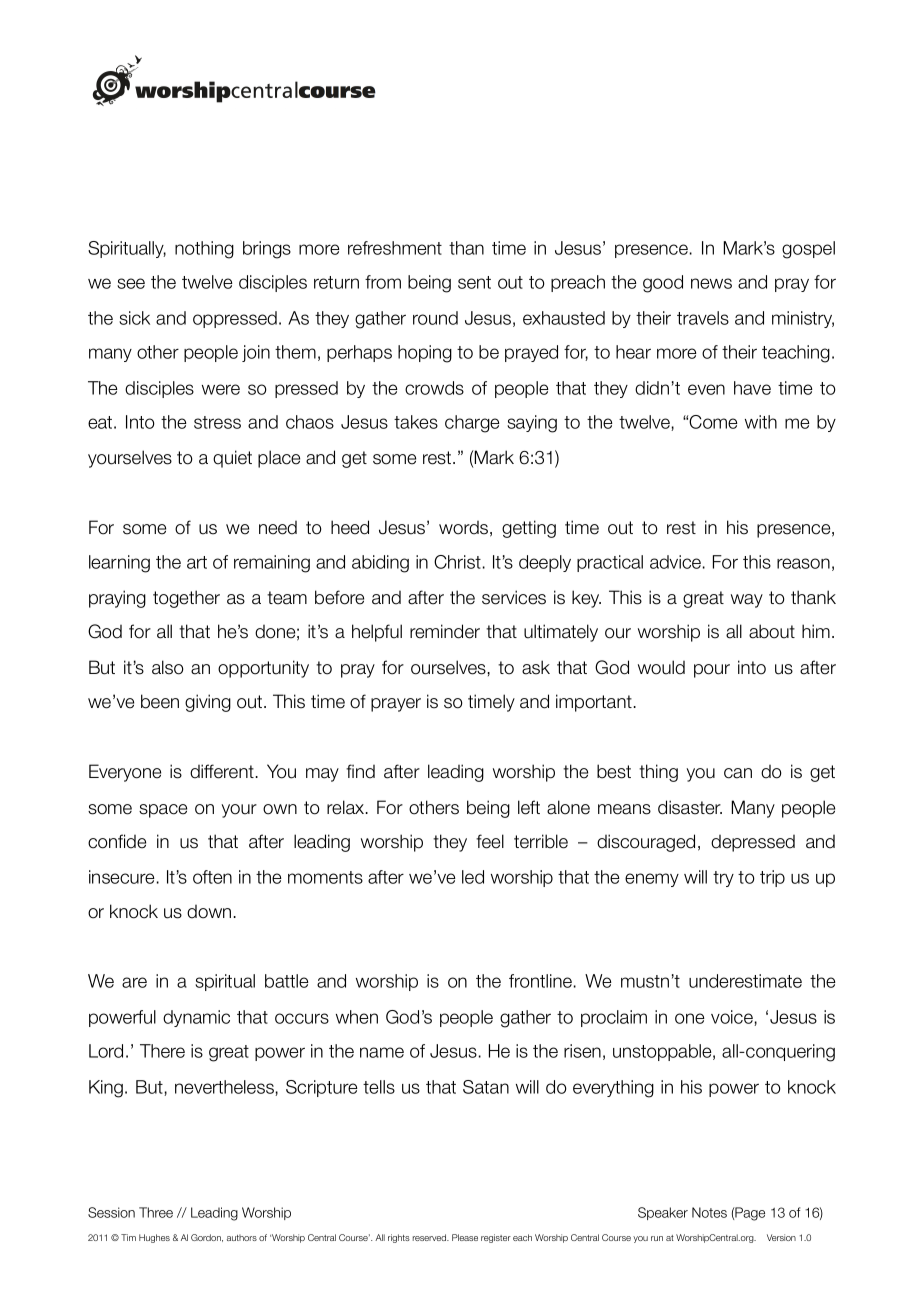 This screenshot has width=924, height=1308. What do you see at coordinates (747, 601) in the screenshot?
I see `way` at bounding box center [747, 601].
